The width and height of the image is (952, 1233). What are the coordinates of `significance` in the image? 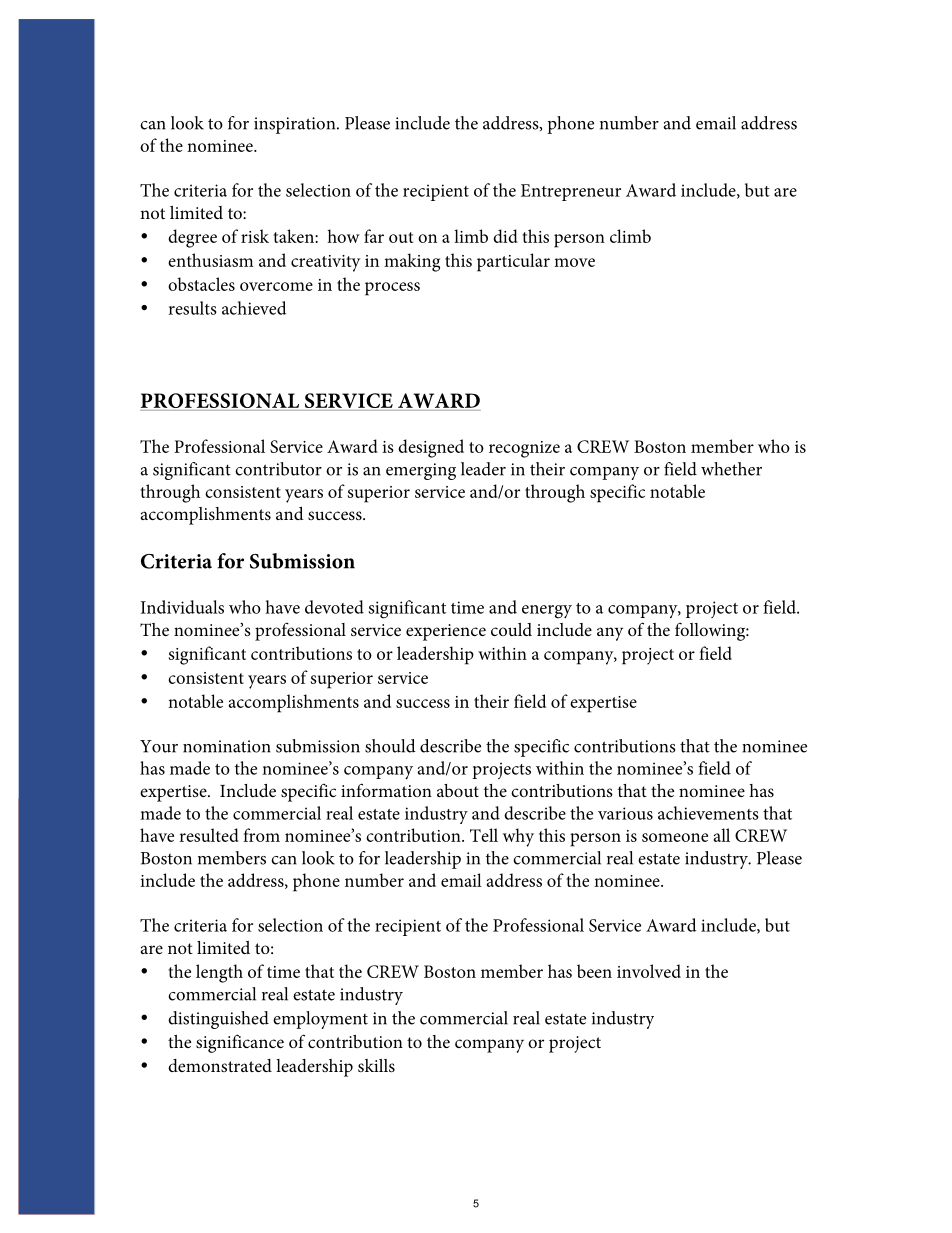 It's located at (240, 1043).
